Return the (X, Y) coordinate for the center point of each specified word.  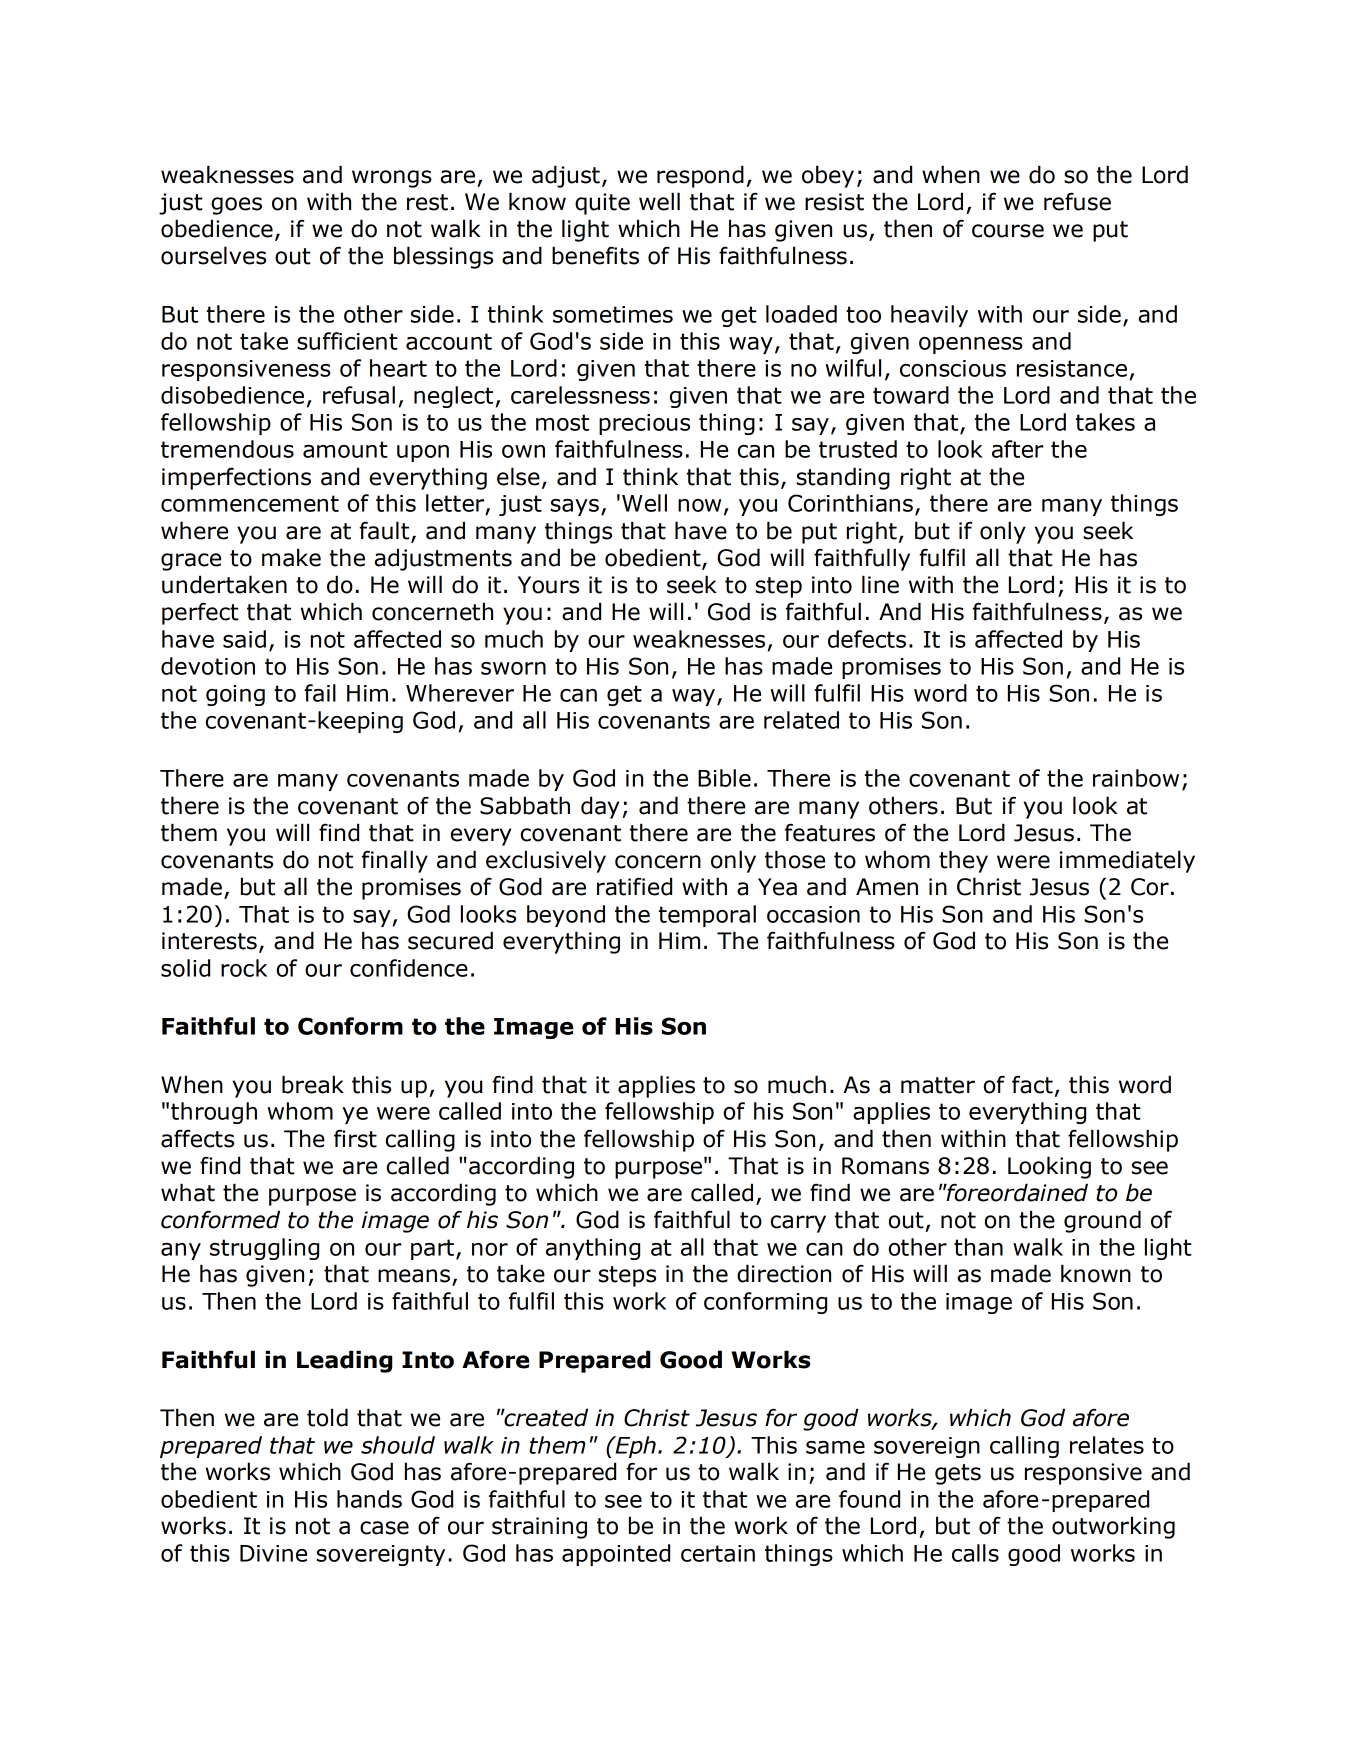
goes (236, 206)
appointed (616, 1555)
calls (975, 1553)
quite (602, 204)
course (1008, 231)
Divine (273, 1553)
